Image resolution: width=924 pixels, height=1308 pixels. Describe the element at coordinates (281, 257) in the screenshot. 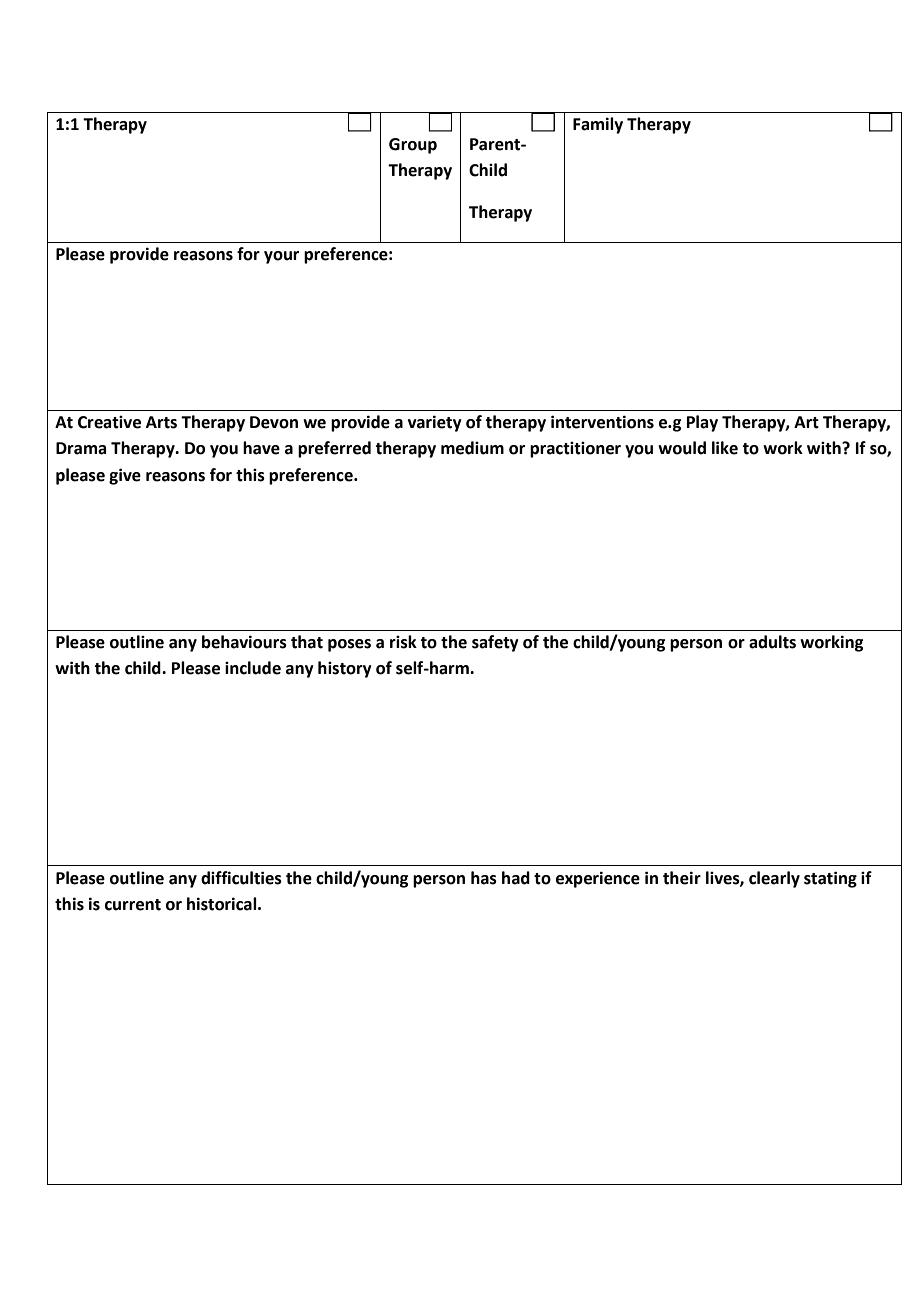

I see `your` at that location.
